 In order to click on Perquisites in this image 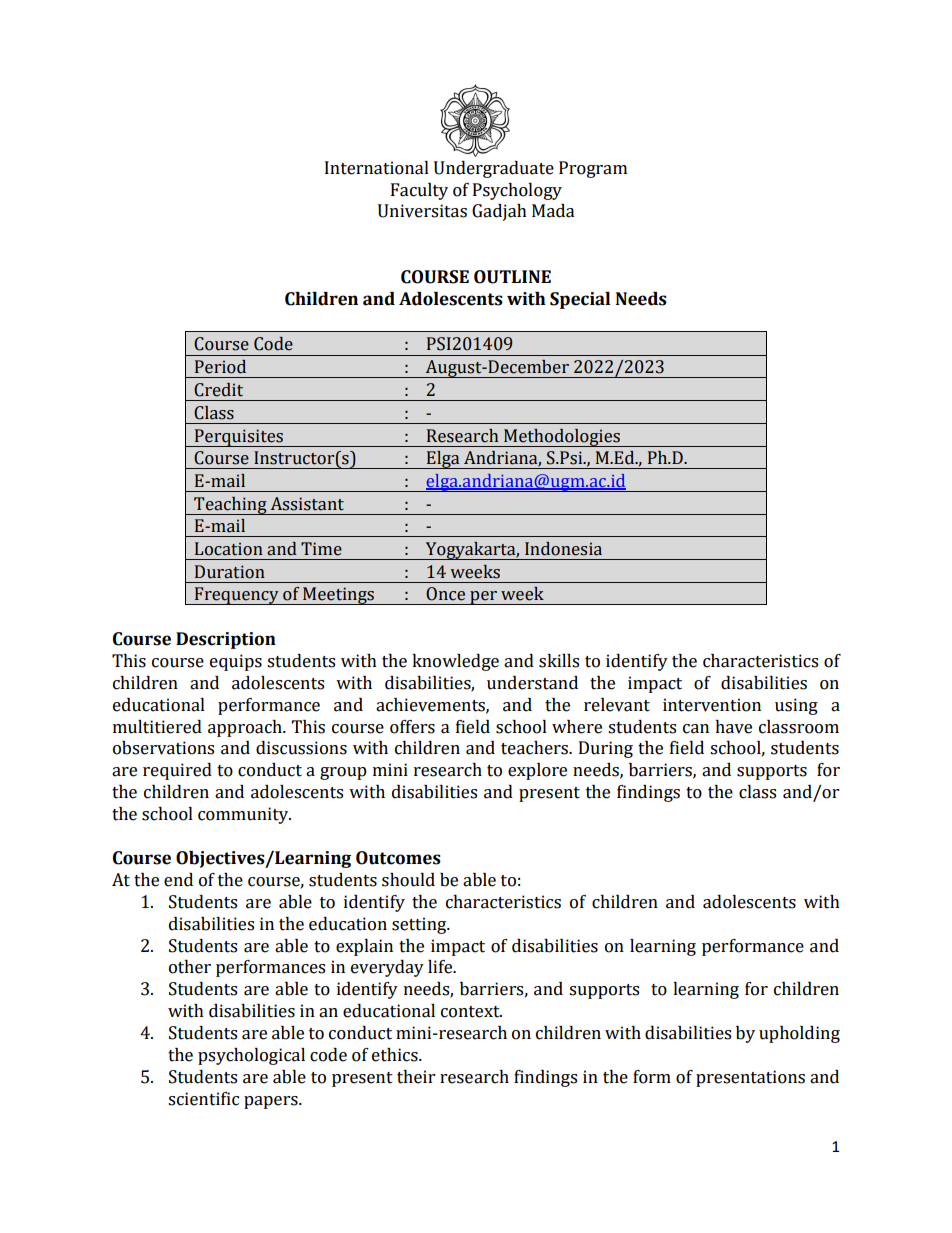, I will do `click(239, 438)`.
